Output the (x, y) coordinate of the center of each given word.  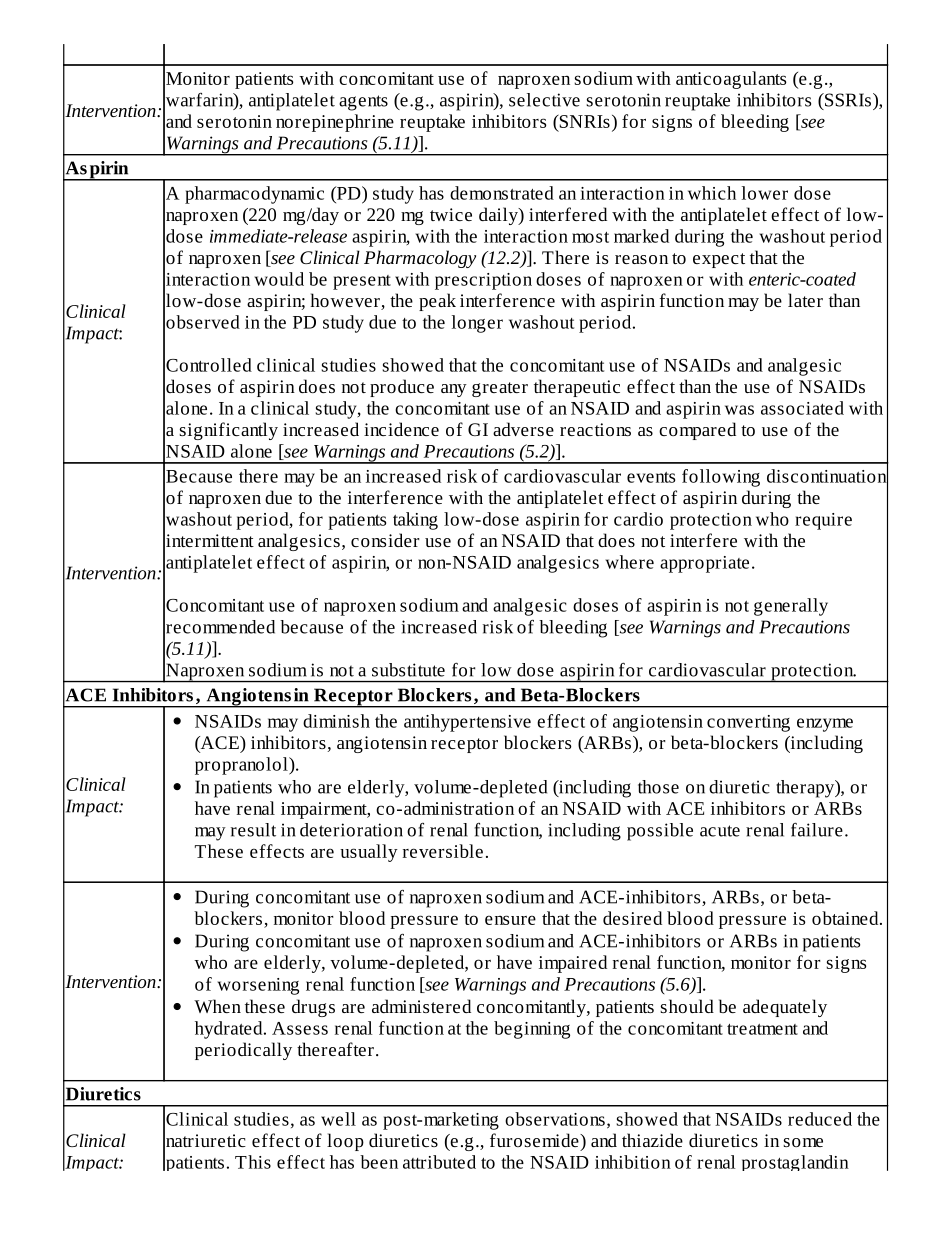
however (346, 301)
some (803, 1142)
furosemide (535, 1140)
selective (544, 100)
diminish (336, 721)
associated (802, 408)
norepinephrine (335, 123)
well (338, 1119)
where (629, 562)
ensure (510, 920)
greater (500, 389)
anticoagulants (731, 80)
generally (791, 607)
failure (817, 830)
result (253, 830)
